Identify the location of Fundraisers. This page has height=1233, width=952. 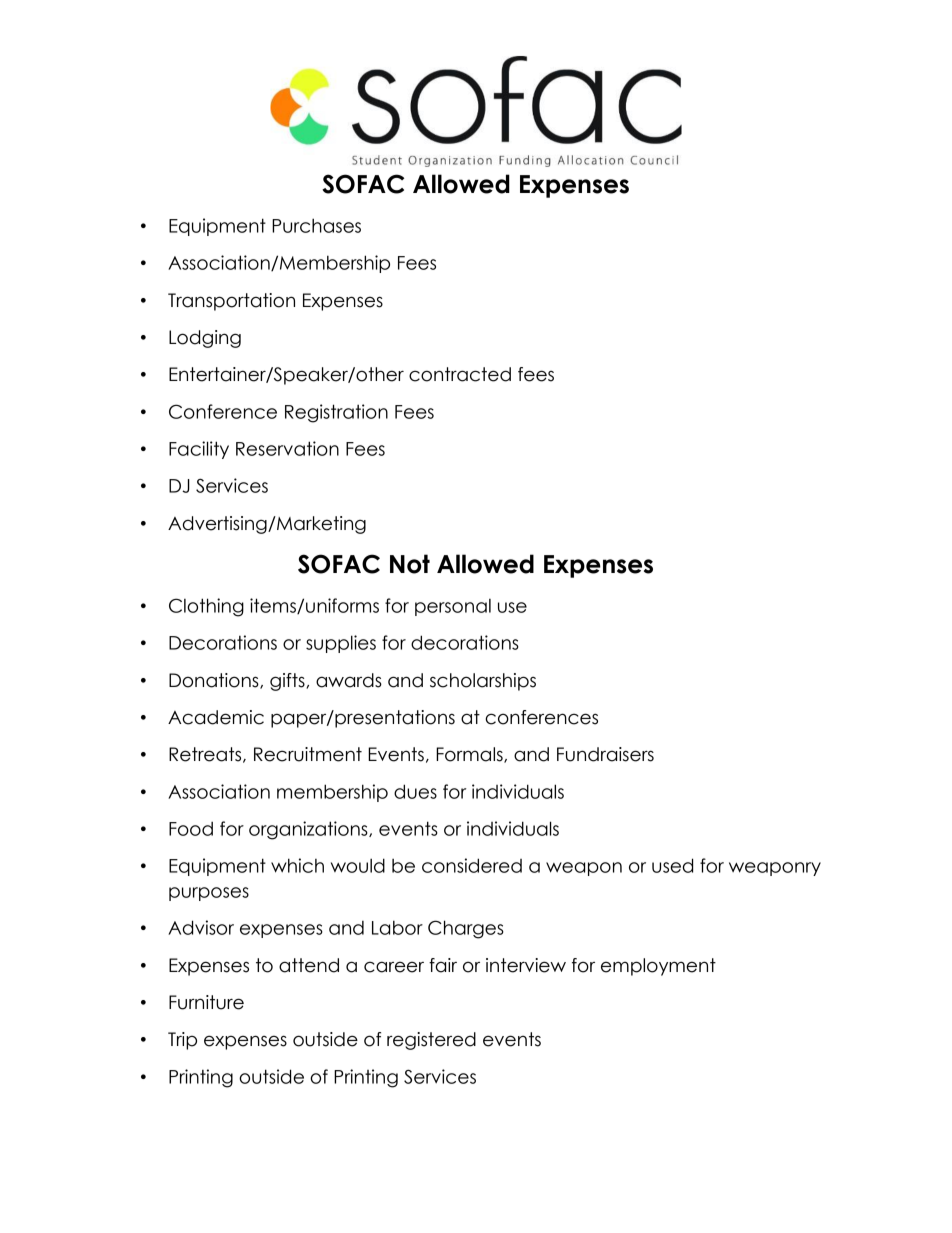
(605, 754).
